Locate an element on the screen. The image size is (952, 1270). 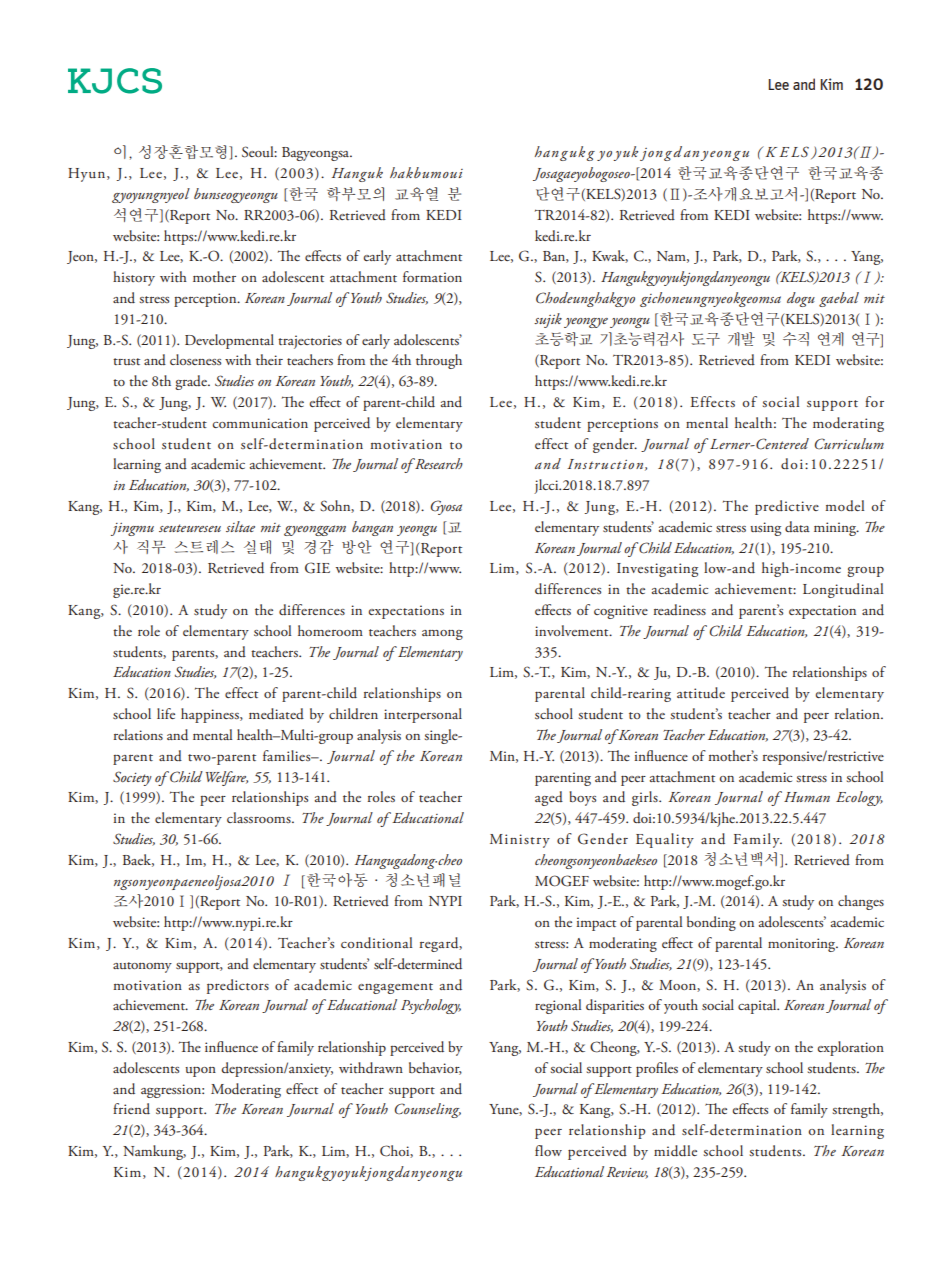
among is located at coordinates (442, 635).
